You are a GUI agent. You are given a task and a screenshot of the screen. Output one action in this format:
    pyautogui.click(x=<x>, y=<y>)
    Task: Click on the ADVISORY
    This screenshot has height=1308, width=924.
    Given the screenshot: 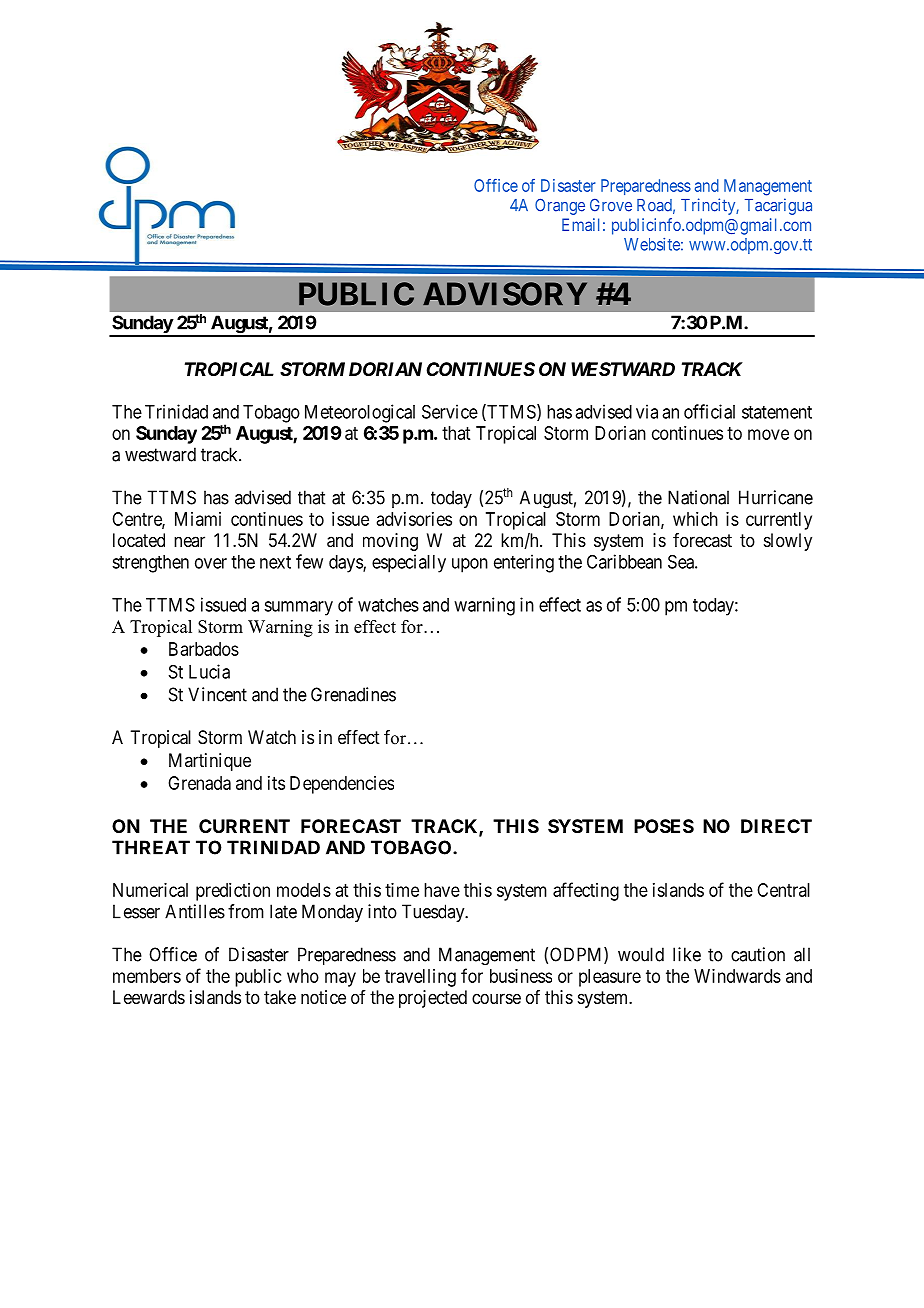 What is the action you would take?
    pyautogui.click(x=505, y=294)
